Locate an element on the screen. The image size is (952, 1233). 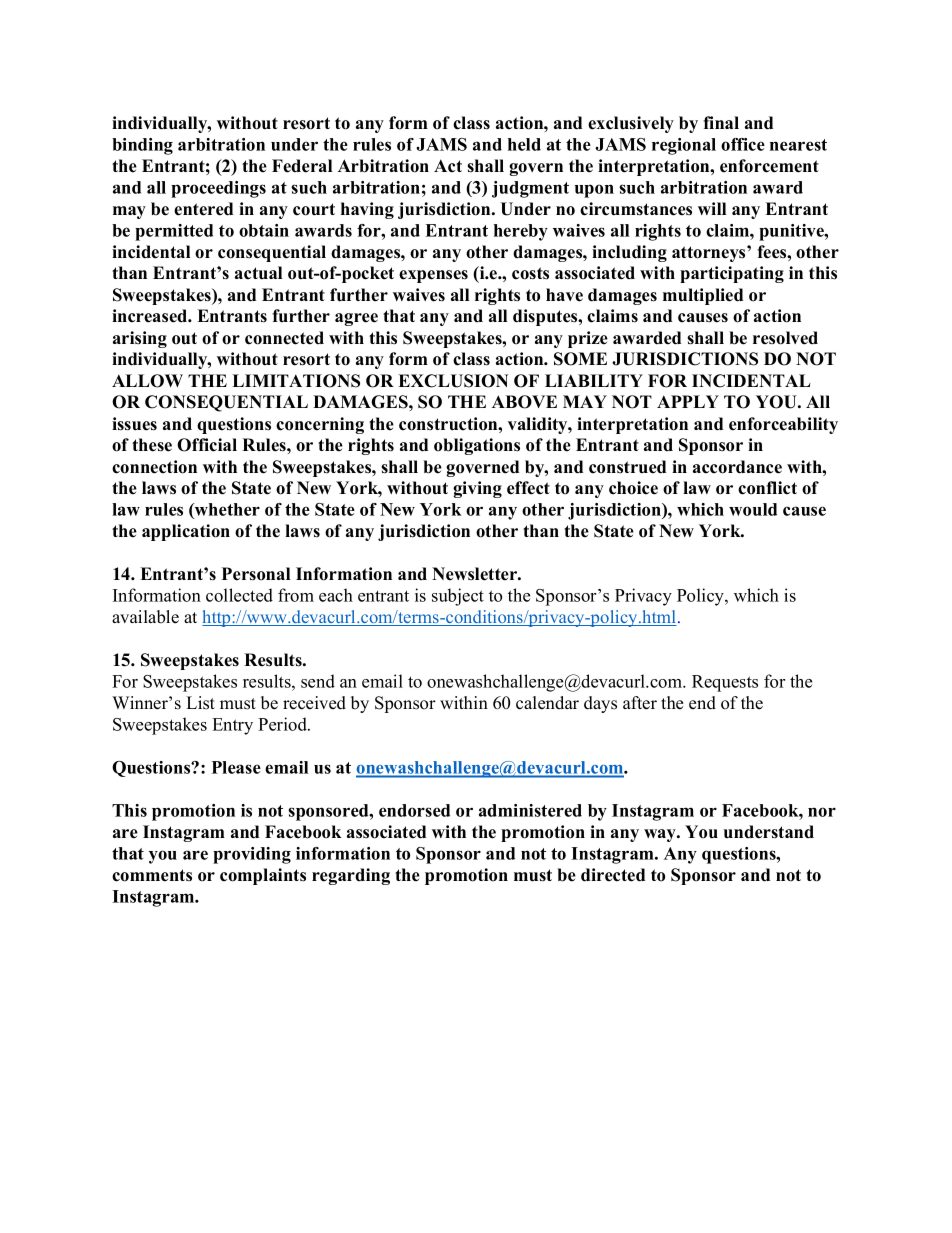
office is located at coordinates (743, 144).
